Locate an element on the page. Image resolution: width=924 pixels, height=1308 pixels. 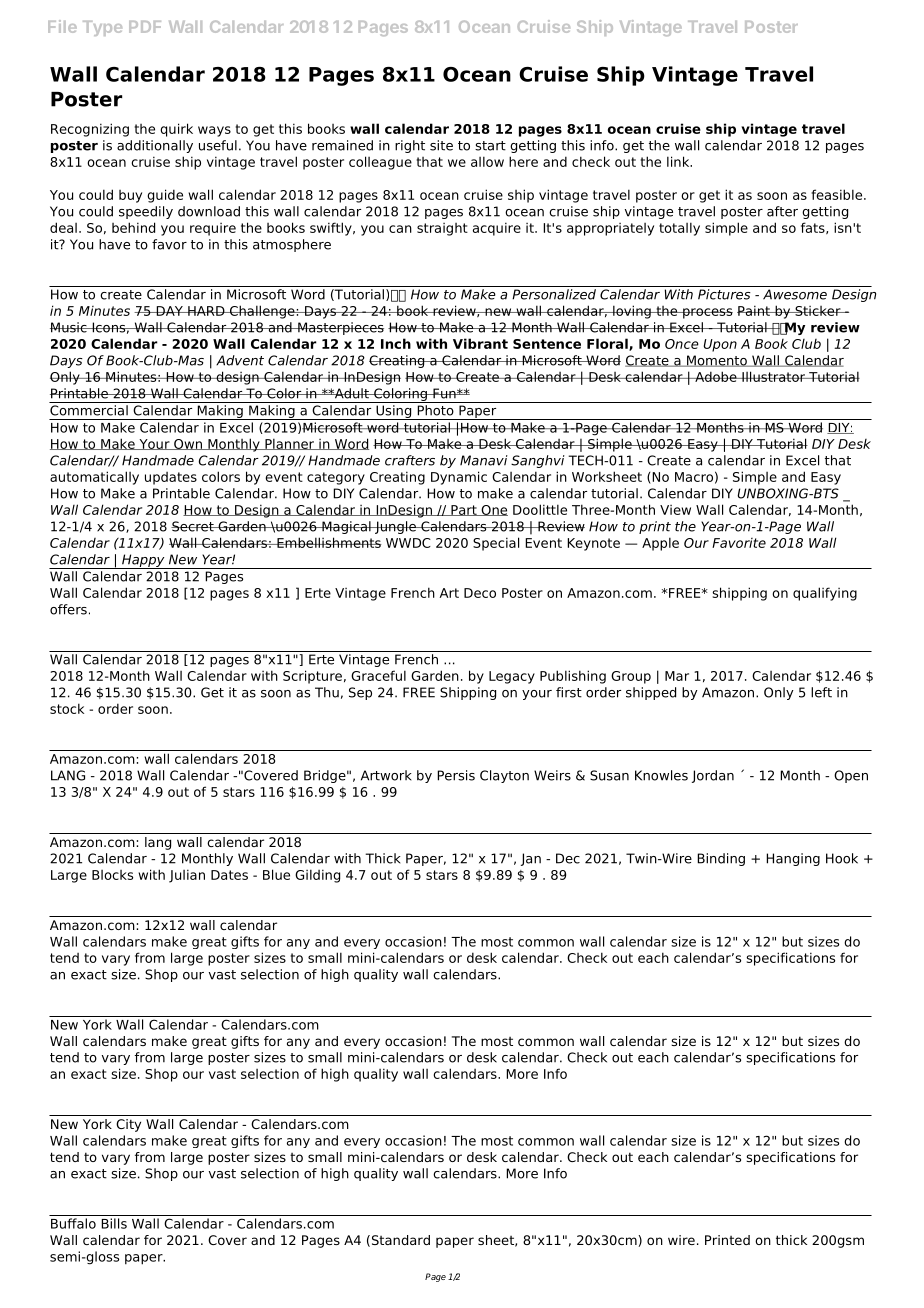
Jan is located at coordinates (531, 859).
